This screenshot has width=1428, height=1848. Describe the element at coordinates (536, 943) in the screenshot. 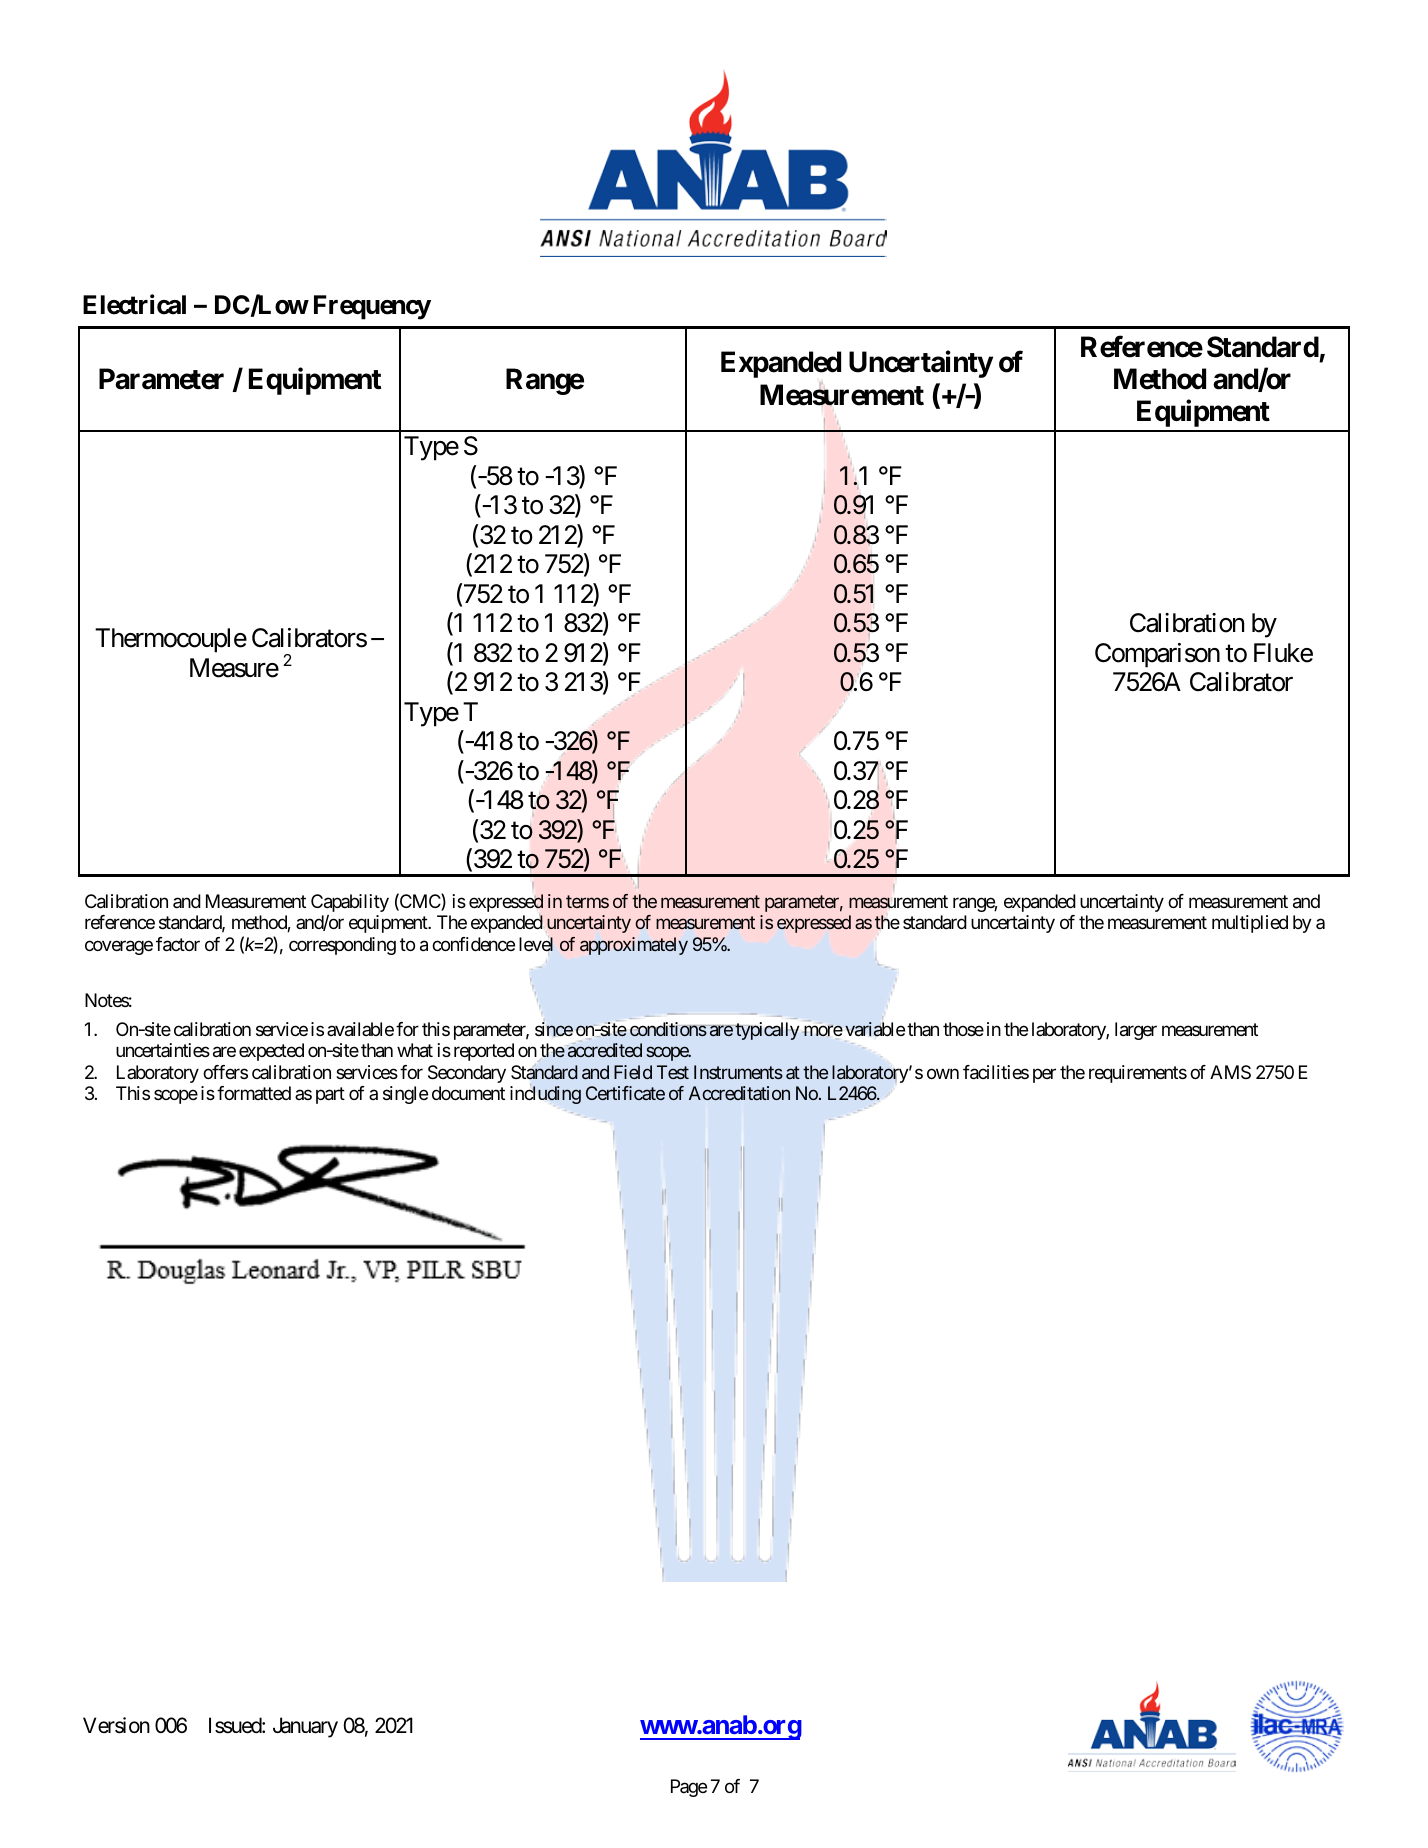

I see `level` at that location.
